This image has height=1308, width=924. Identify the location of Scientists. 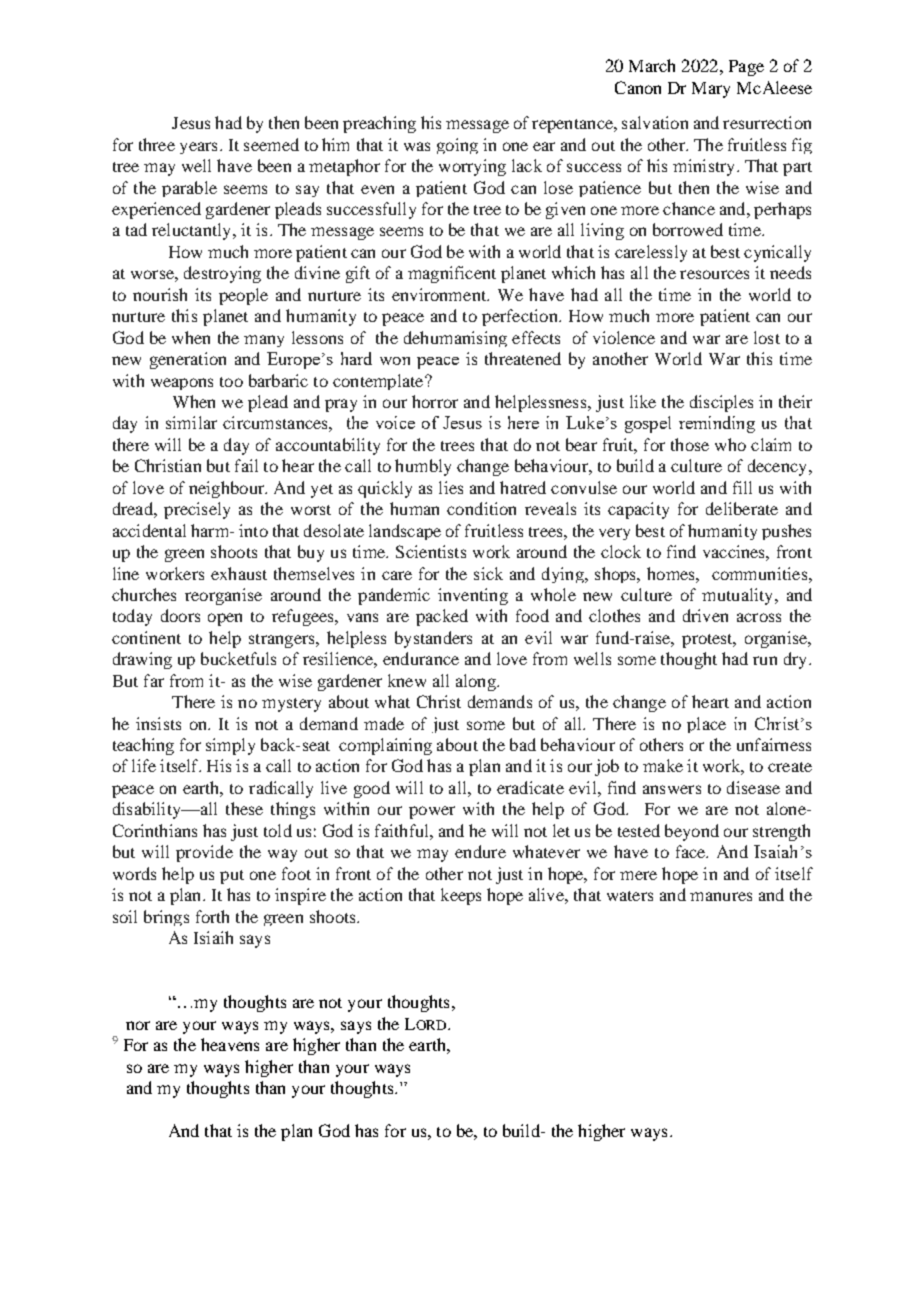
(431, 551).
